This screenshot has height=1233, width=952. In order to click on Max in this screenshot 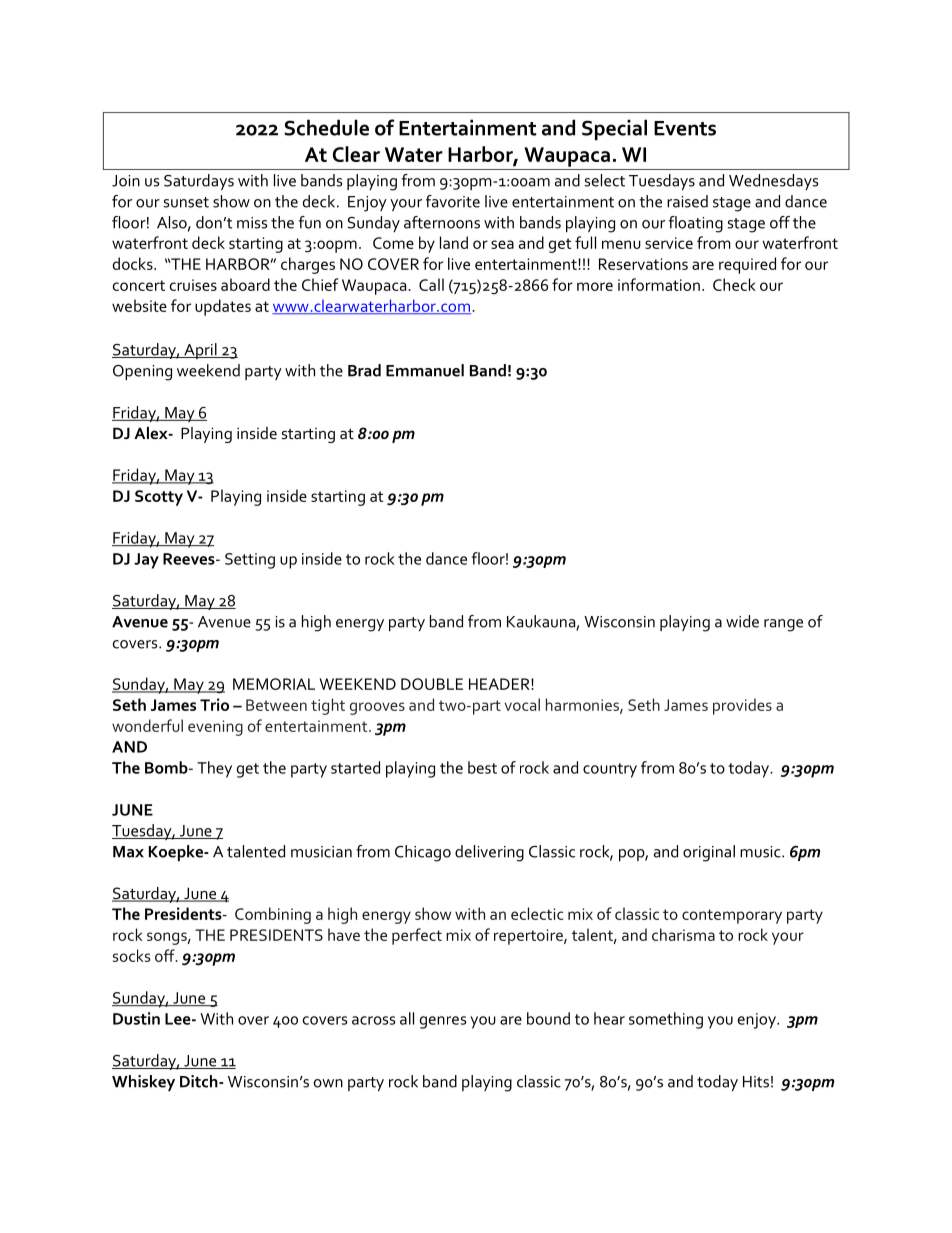, I will do `click(128, 852)`.
